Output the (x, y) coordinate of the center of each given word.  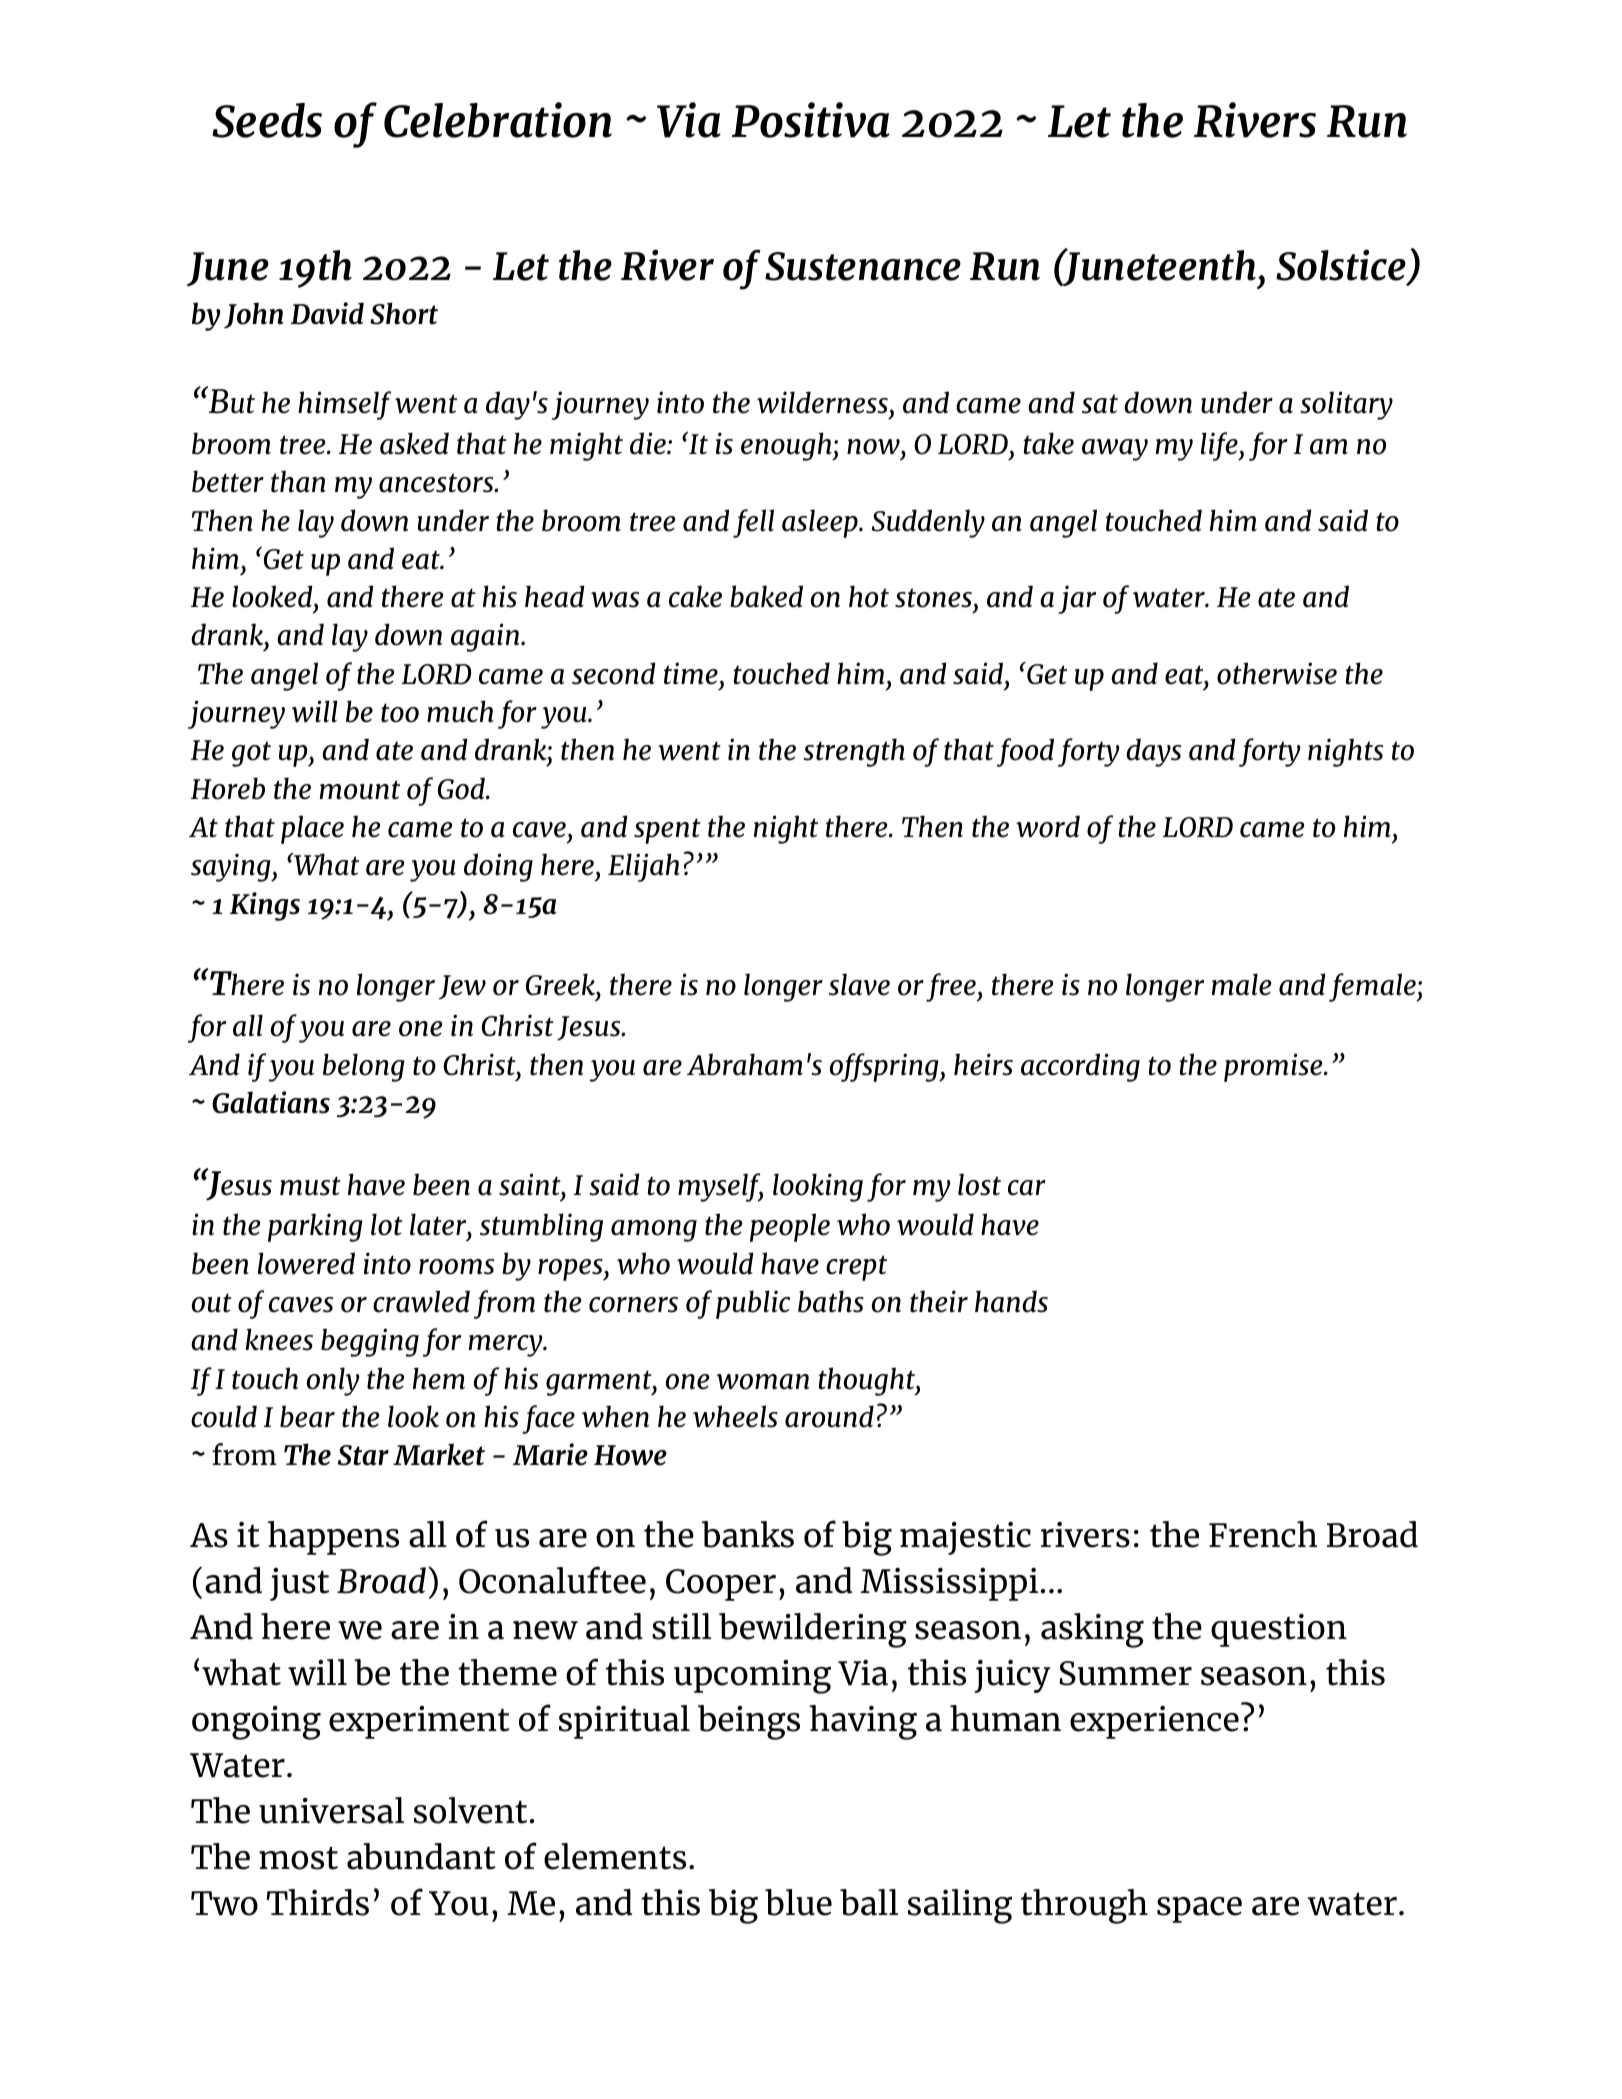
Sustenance (863, 266)
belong (364, 1067)
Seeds (267, 120)
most (298, 1858)
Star (363, 1455)
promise (1274, 1067)
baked (766, 596)
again (486, 637)
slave (859, 984)
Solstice (1342, 266)
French (1263, 1534)
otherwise (1277, 673)
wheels (735, 1416)
